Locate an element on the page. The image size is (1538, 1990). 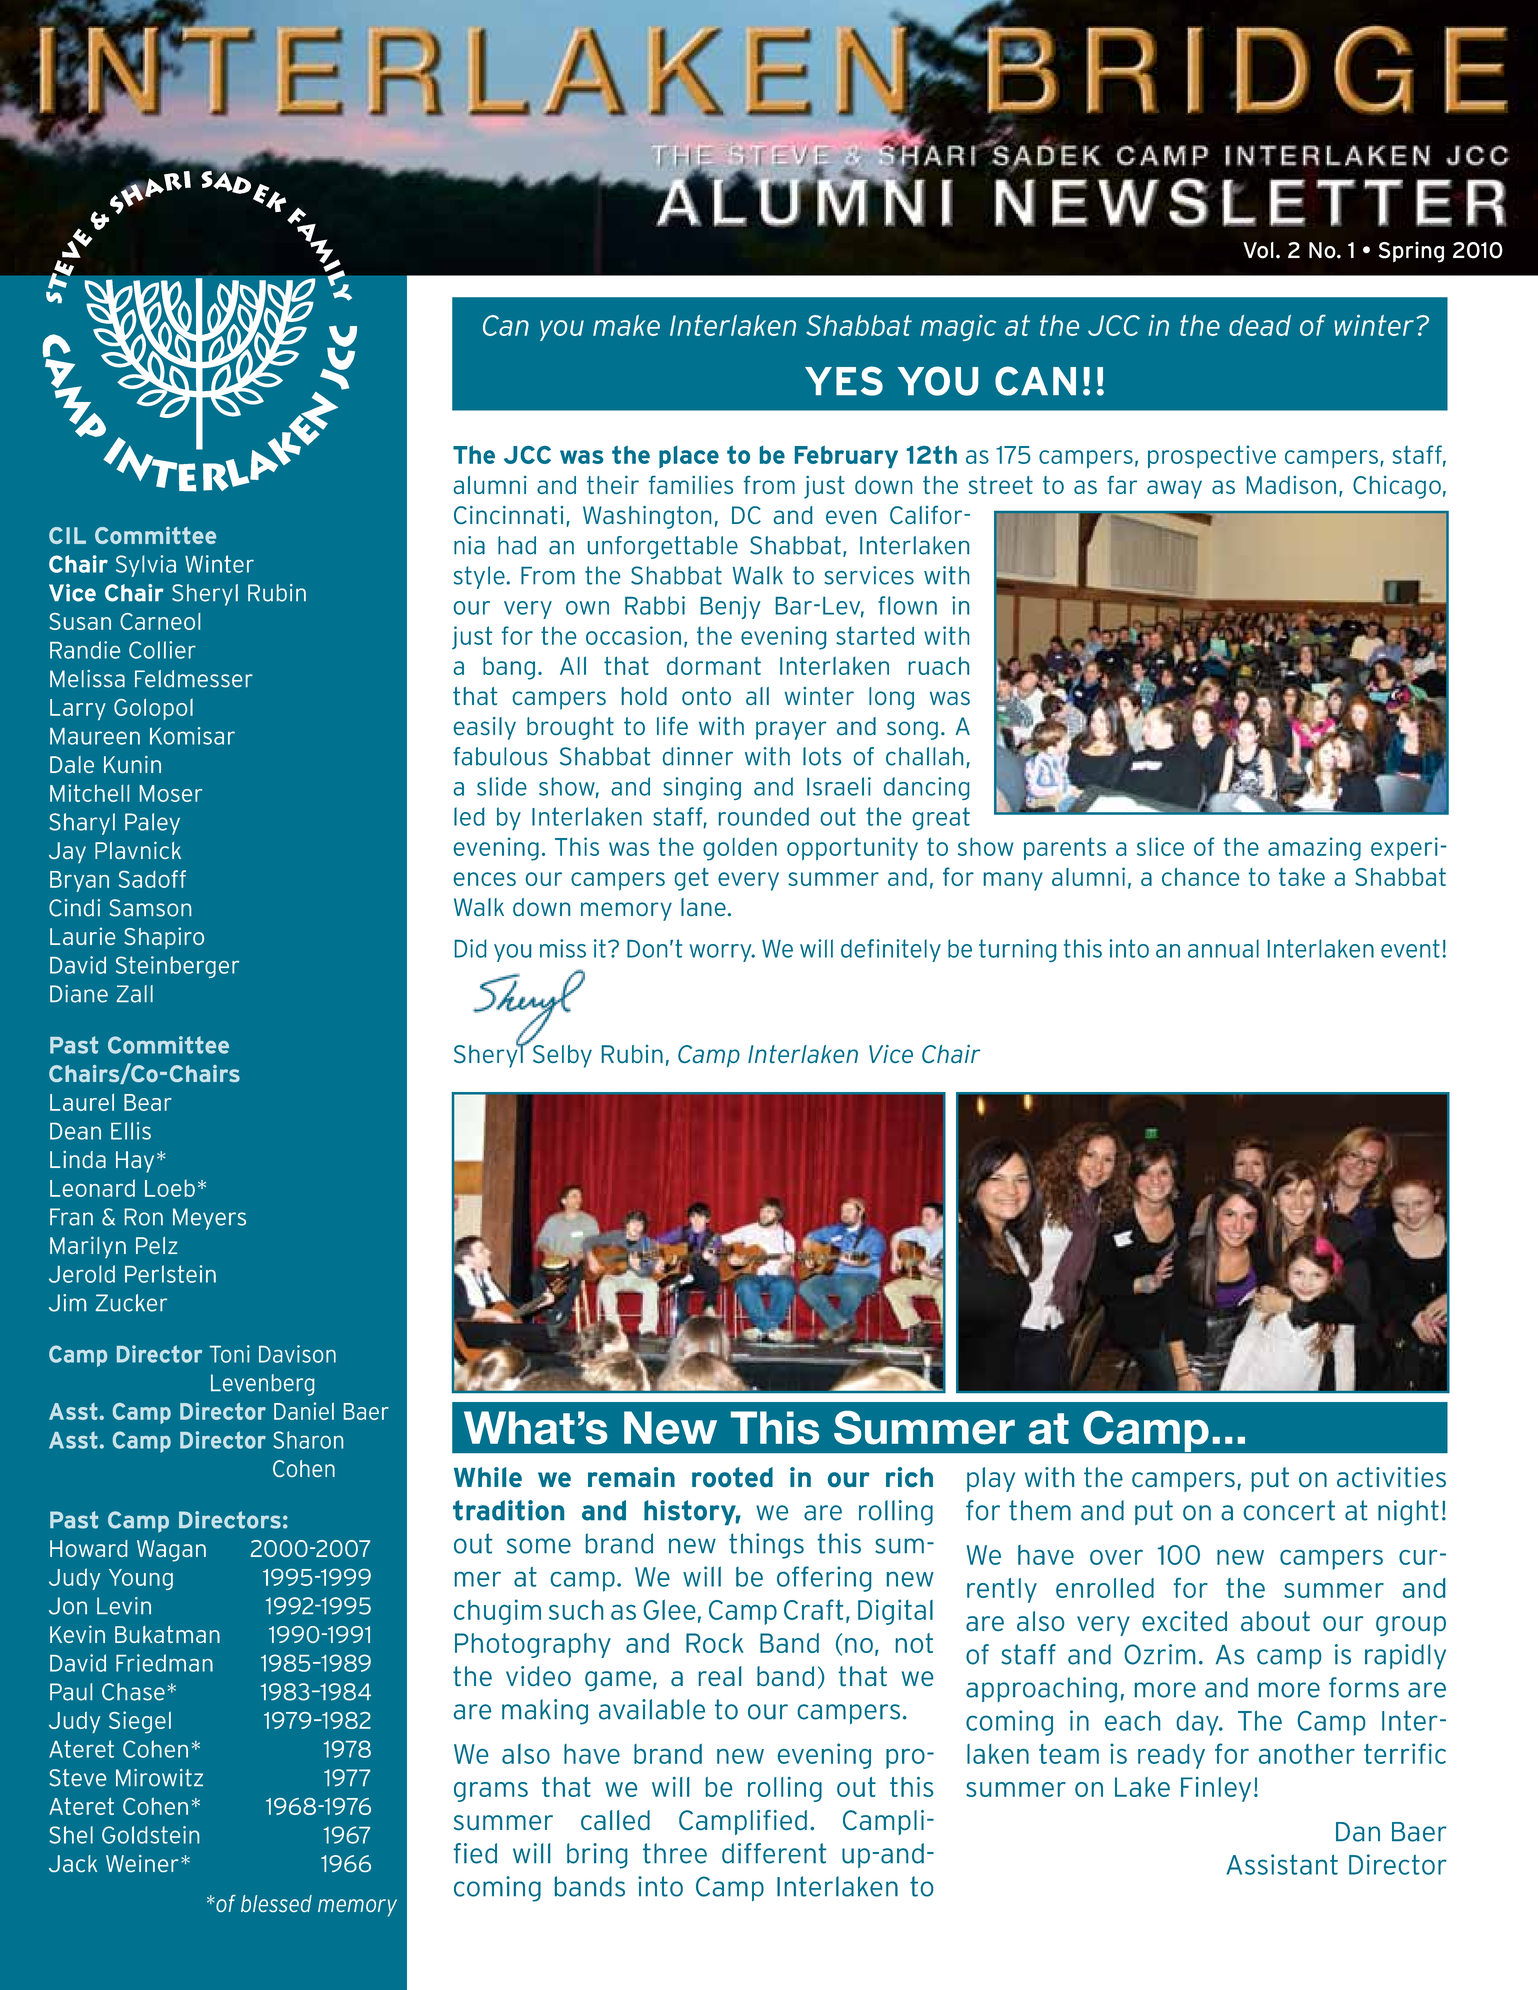
different is located at coordinates (774, 1853).
